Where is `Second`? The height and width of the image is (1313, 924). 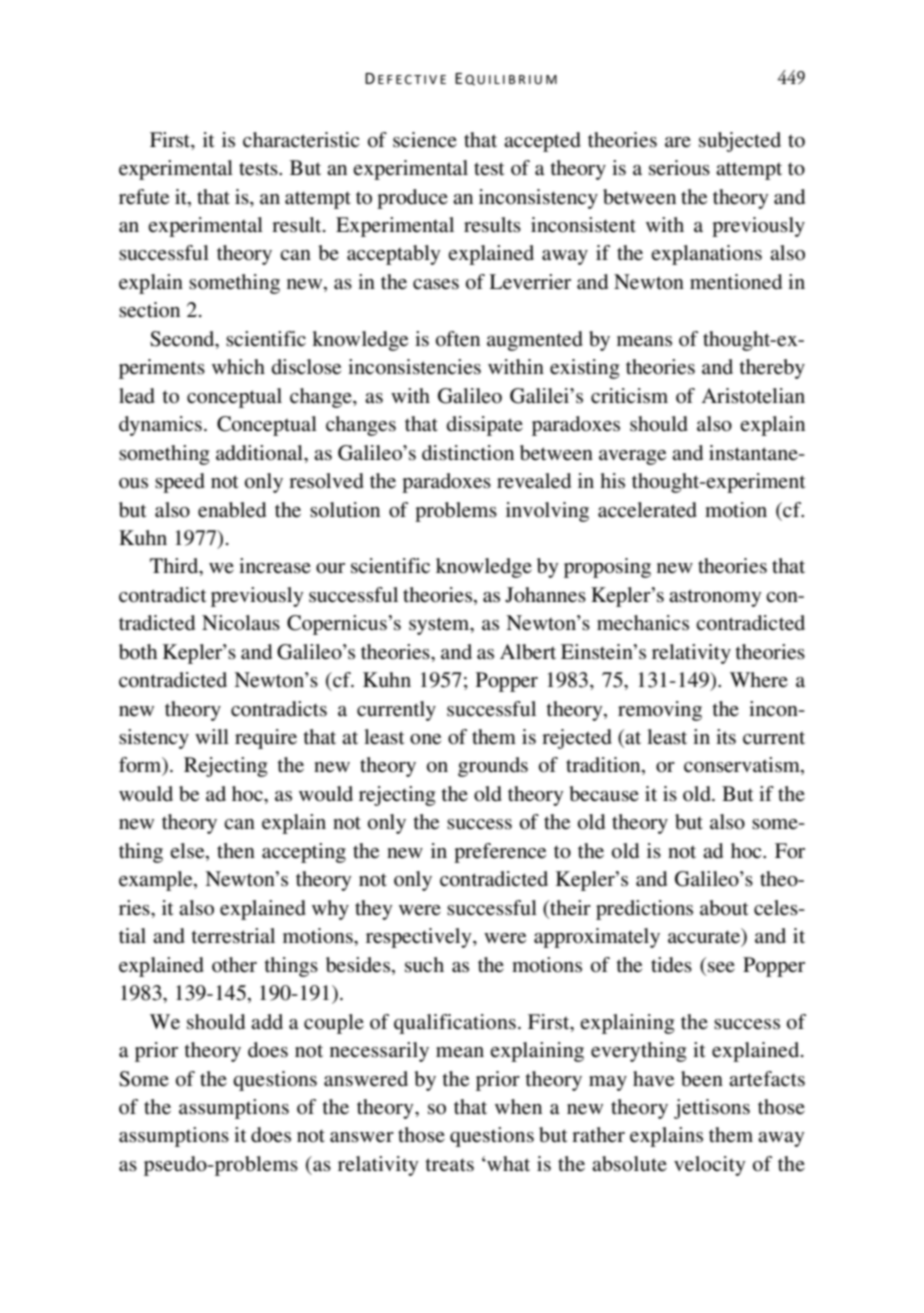 Second is located at coordinates (183, 340).
